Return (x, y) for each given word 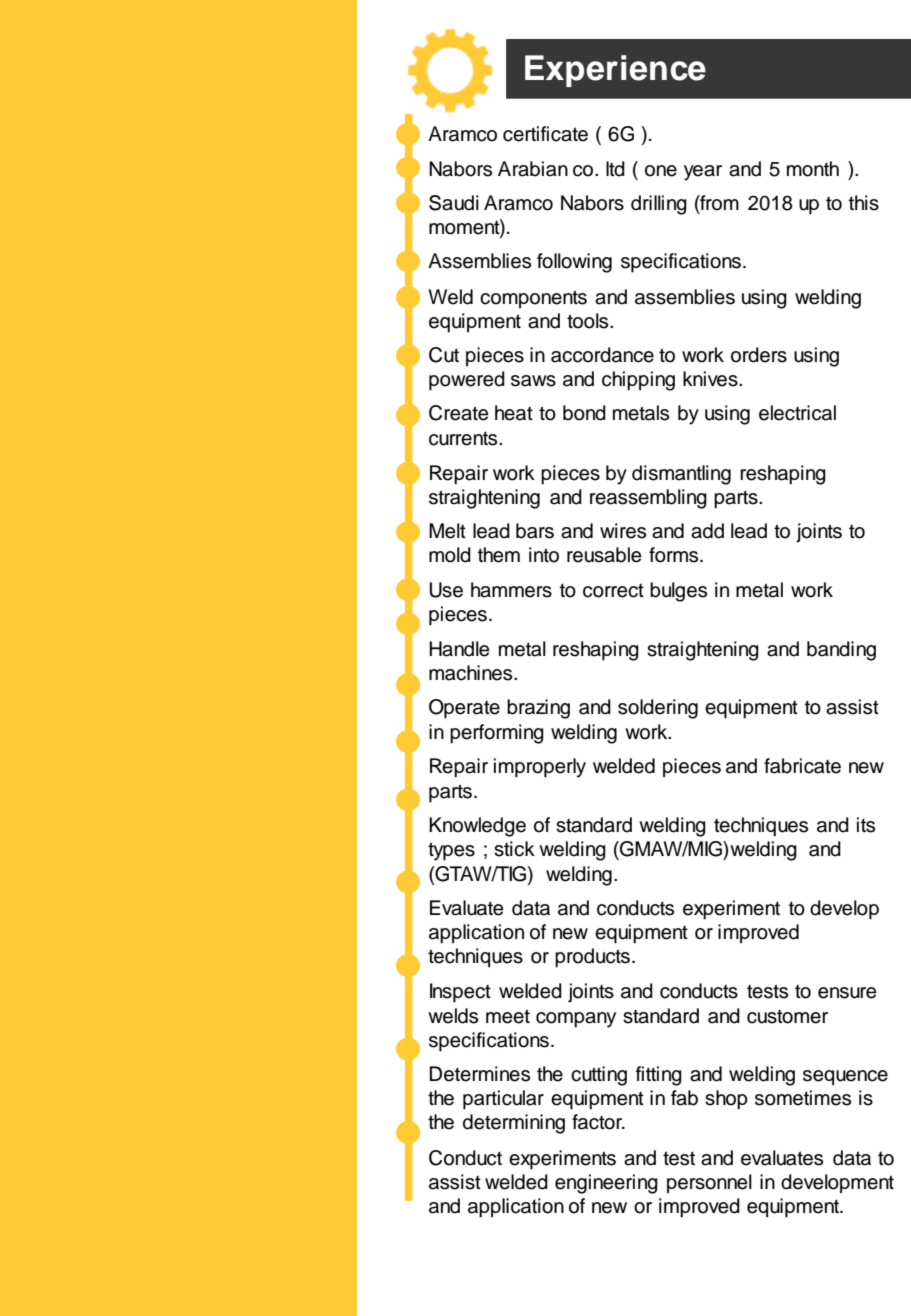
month (813, 169)
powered (467, 381)
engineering (606, 1184)
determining (514, 1124)
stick (514, 849)
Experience (615, 71)
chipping (638, 381)
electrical (797, 413)
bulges (678, 592)
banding (841, 651)
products (592, 958)
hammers (511, 590)
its (866, 825)
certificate (545, 134)
